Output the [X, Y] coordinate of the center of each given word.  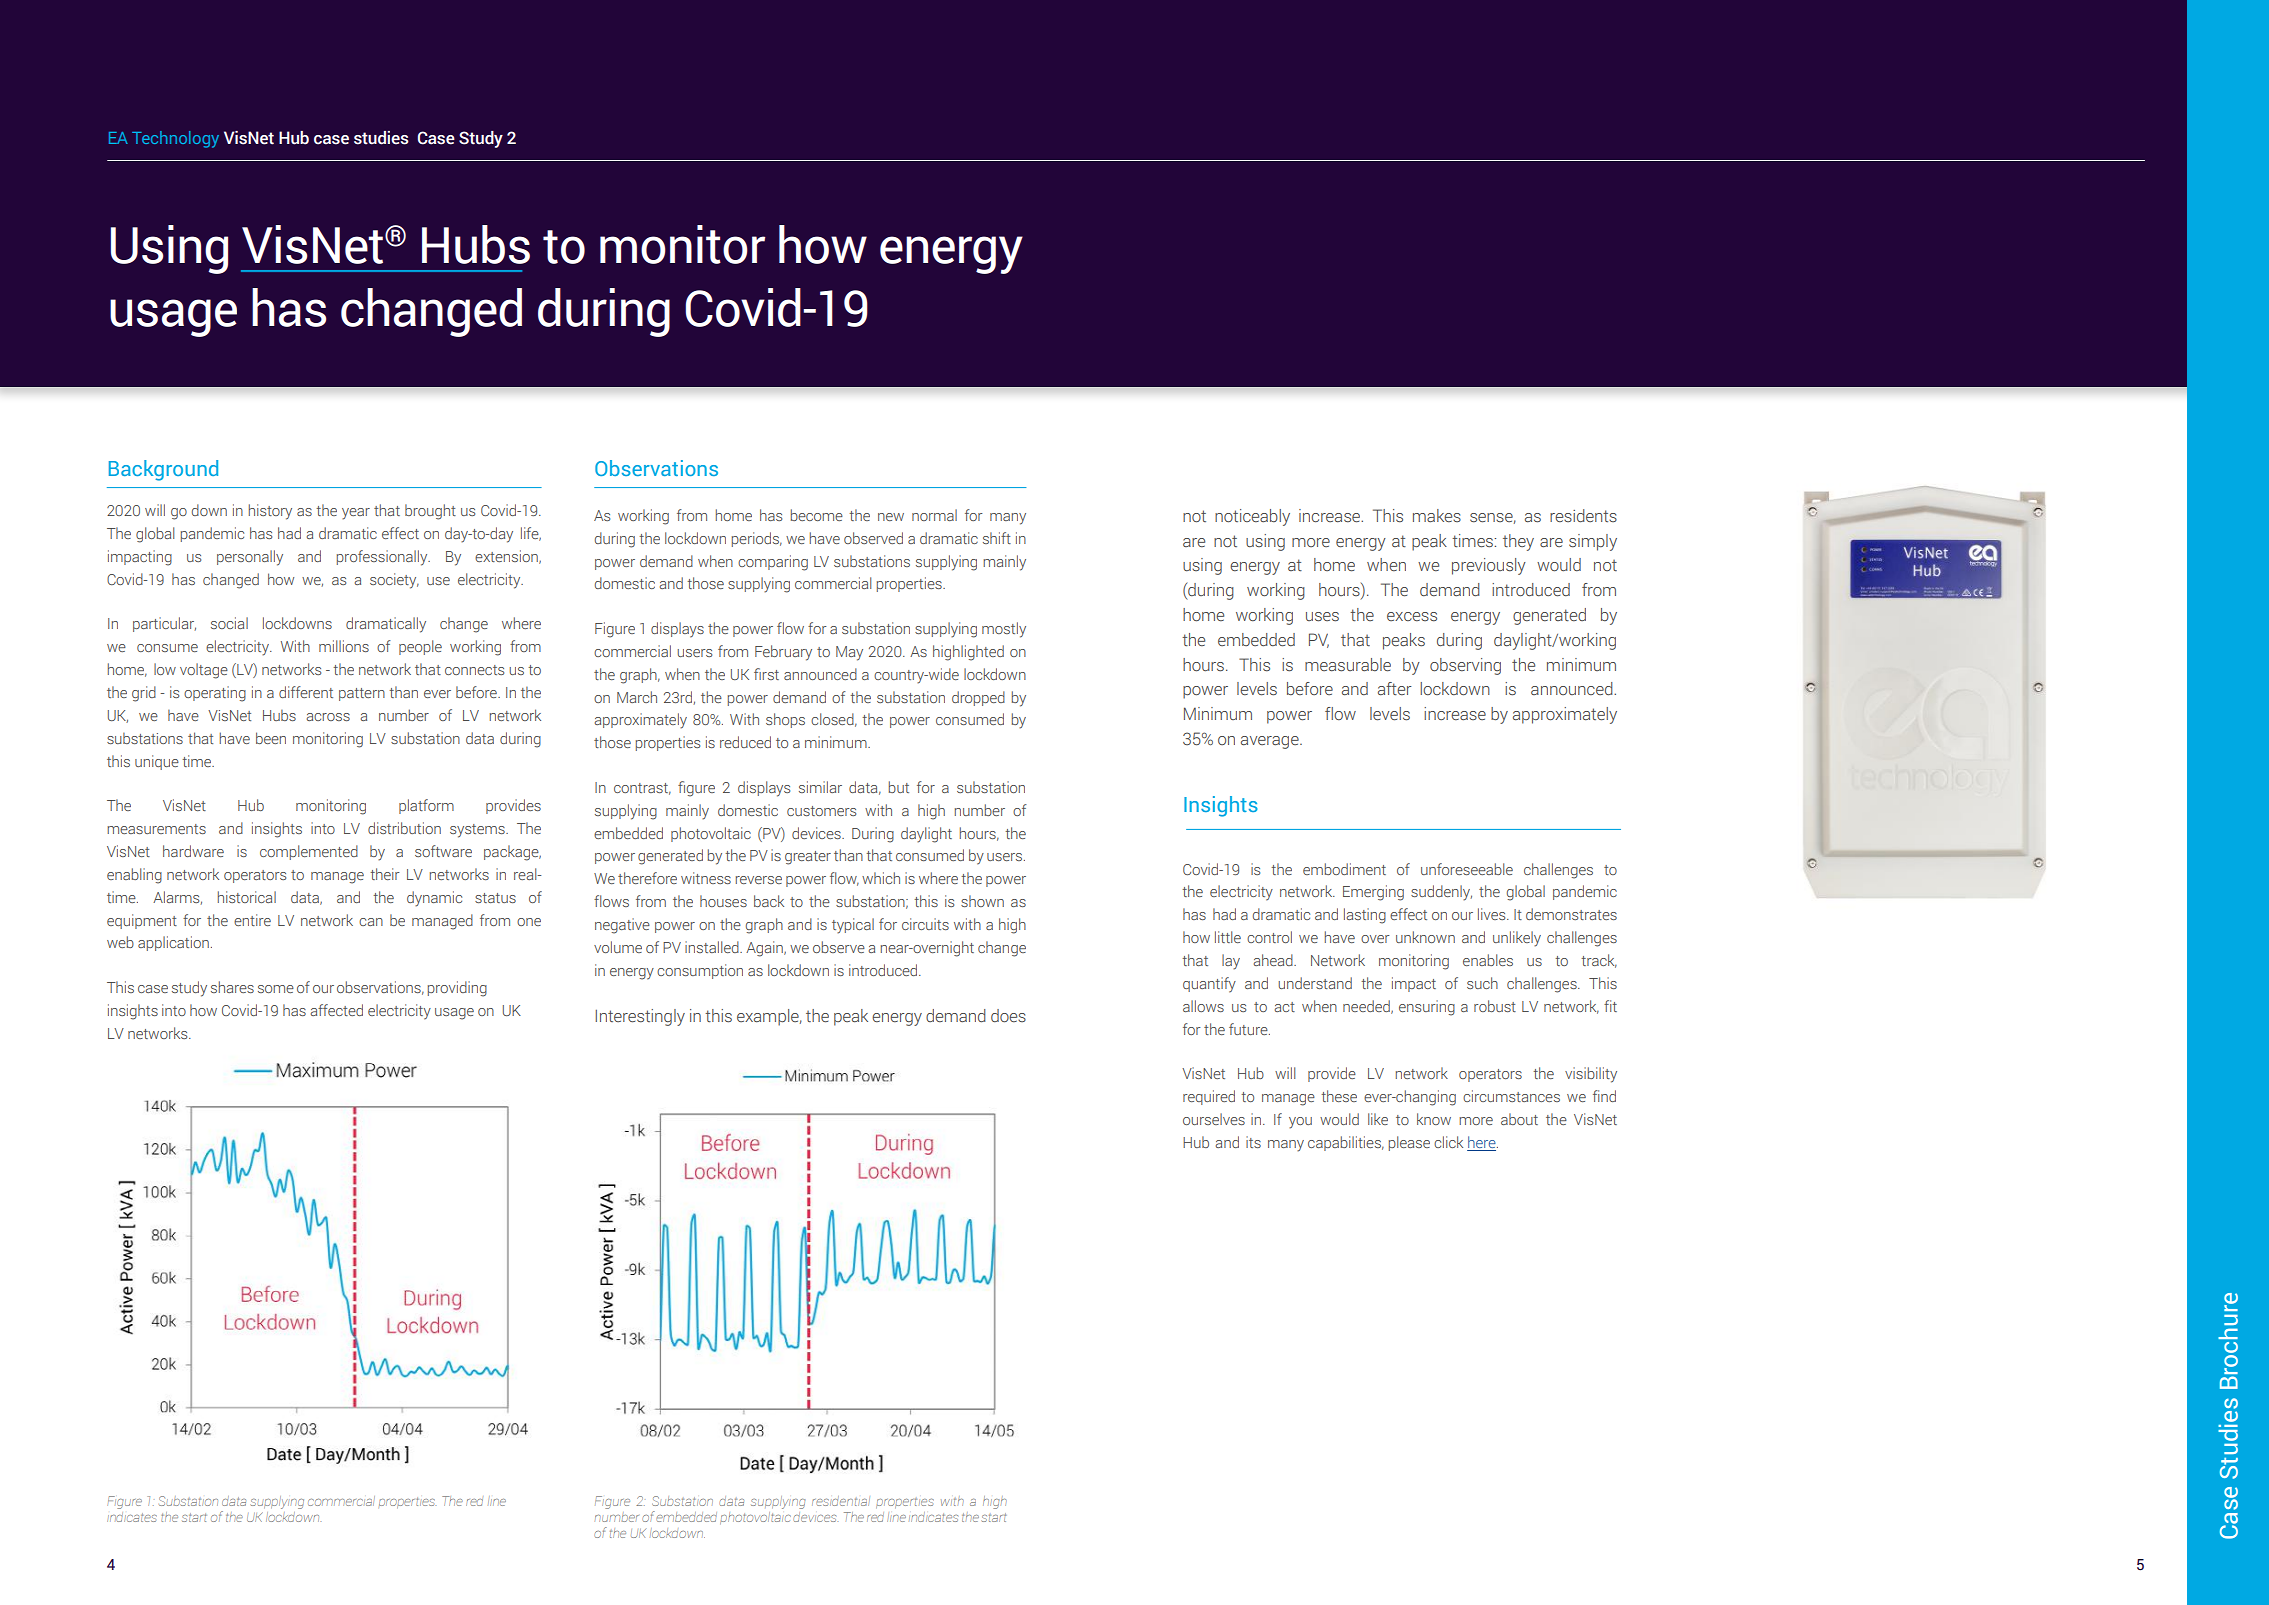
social [229, 623]
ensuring [1427, 1008]
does [1008, 1016]
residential [841, 1501]
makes [1437, 515]
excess [1412, 617]
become [817, 515]
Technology [175, 139]
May [849, 653]
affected [337, 1010]
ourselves [1214, 1119]
